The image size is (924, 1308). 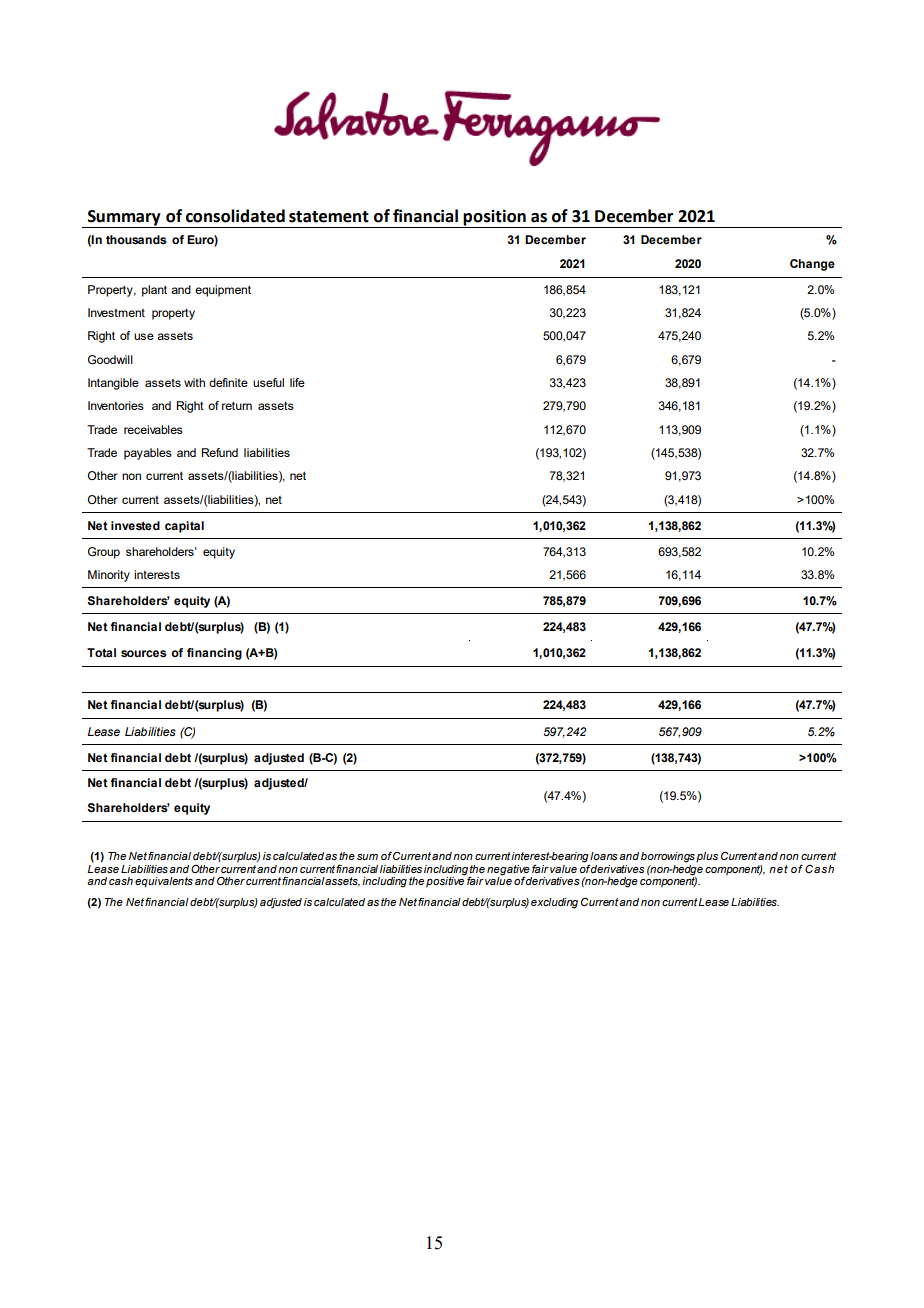 What do you see at coordinates (446, 881) in the image?
I see `positive` at bounding box center [446, 881].
